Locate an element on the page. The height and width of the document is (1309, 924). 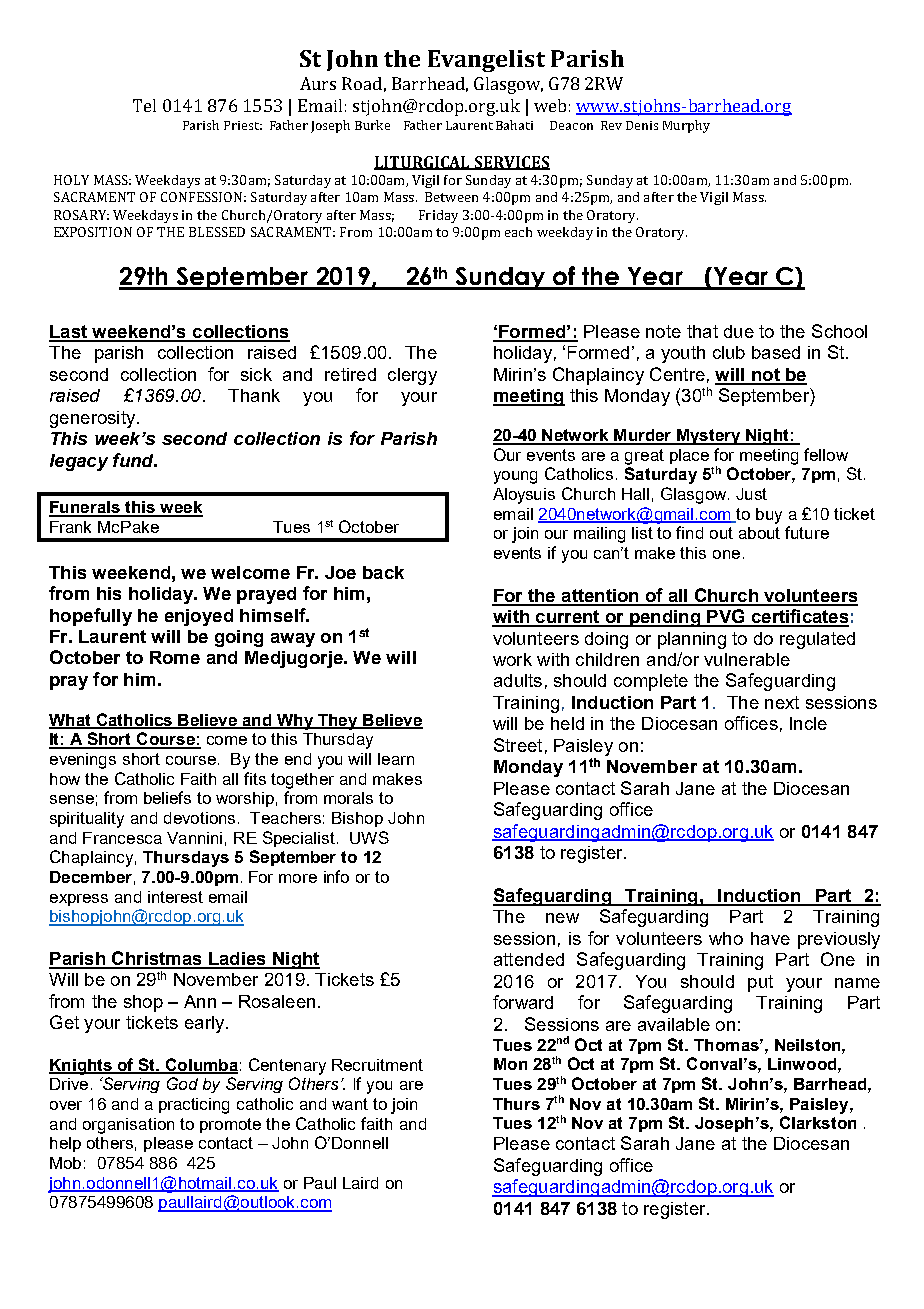
young is located at coordinates (515, 477).
